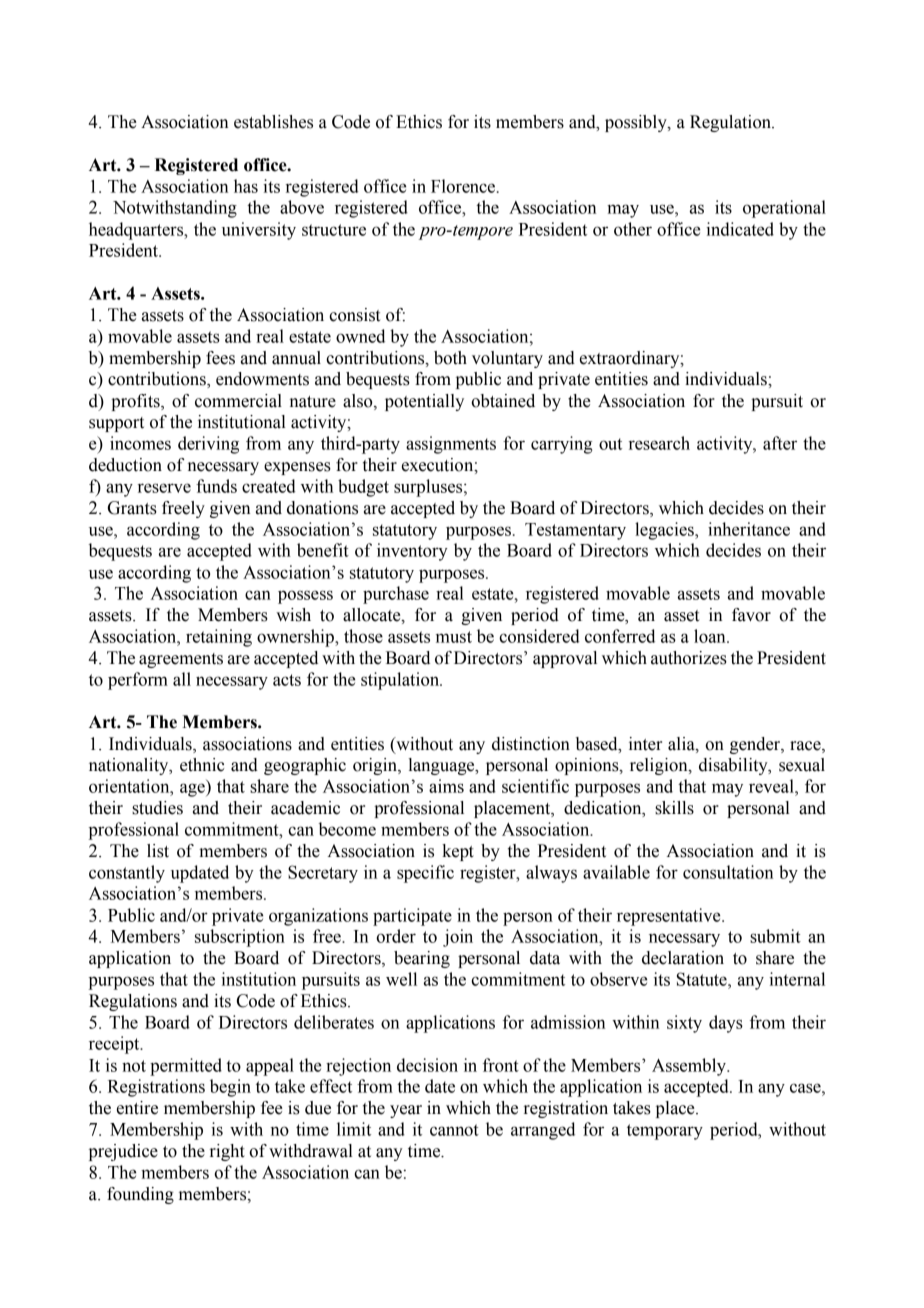 The height and width of the image is (1308, 924). Describe the element at coordinates (181, 660) in the image. I see `agreements` at that location.
